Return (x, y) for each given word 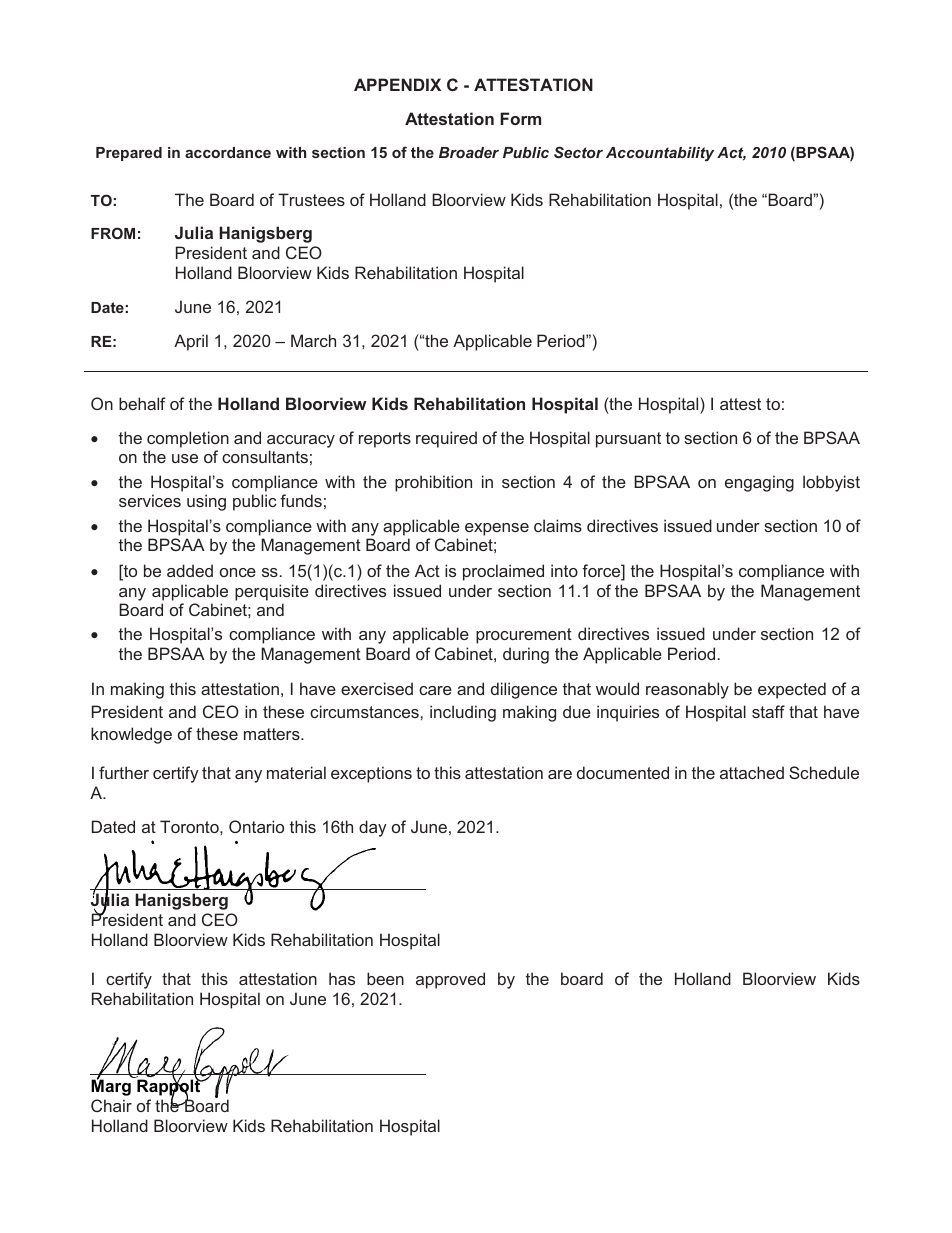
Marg (111, 1087)
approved (450, 980)
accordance (228, 152)
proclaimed (503, 572)
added (190, 570)
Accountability (660, 154)
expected (792, 690)
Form (520, 118)
